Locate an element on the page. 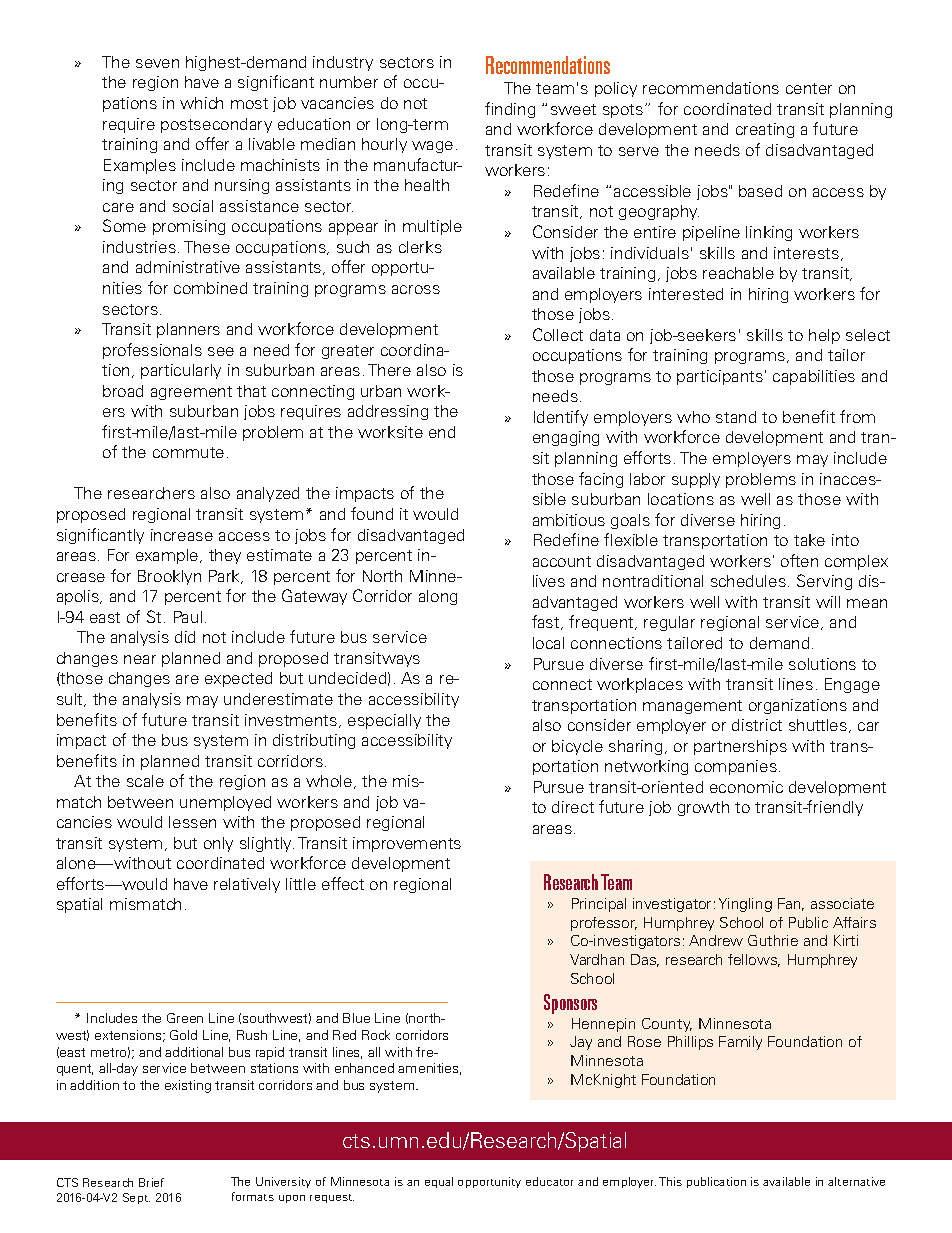 The width and height of the image is (952, 1233). alternative is located at coordinates (856, 1181).
